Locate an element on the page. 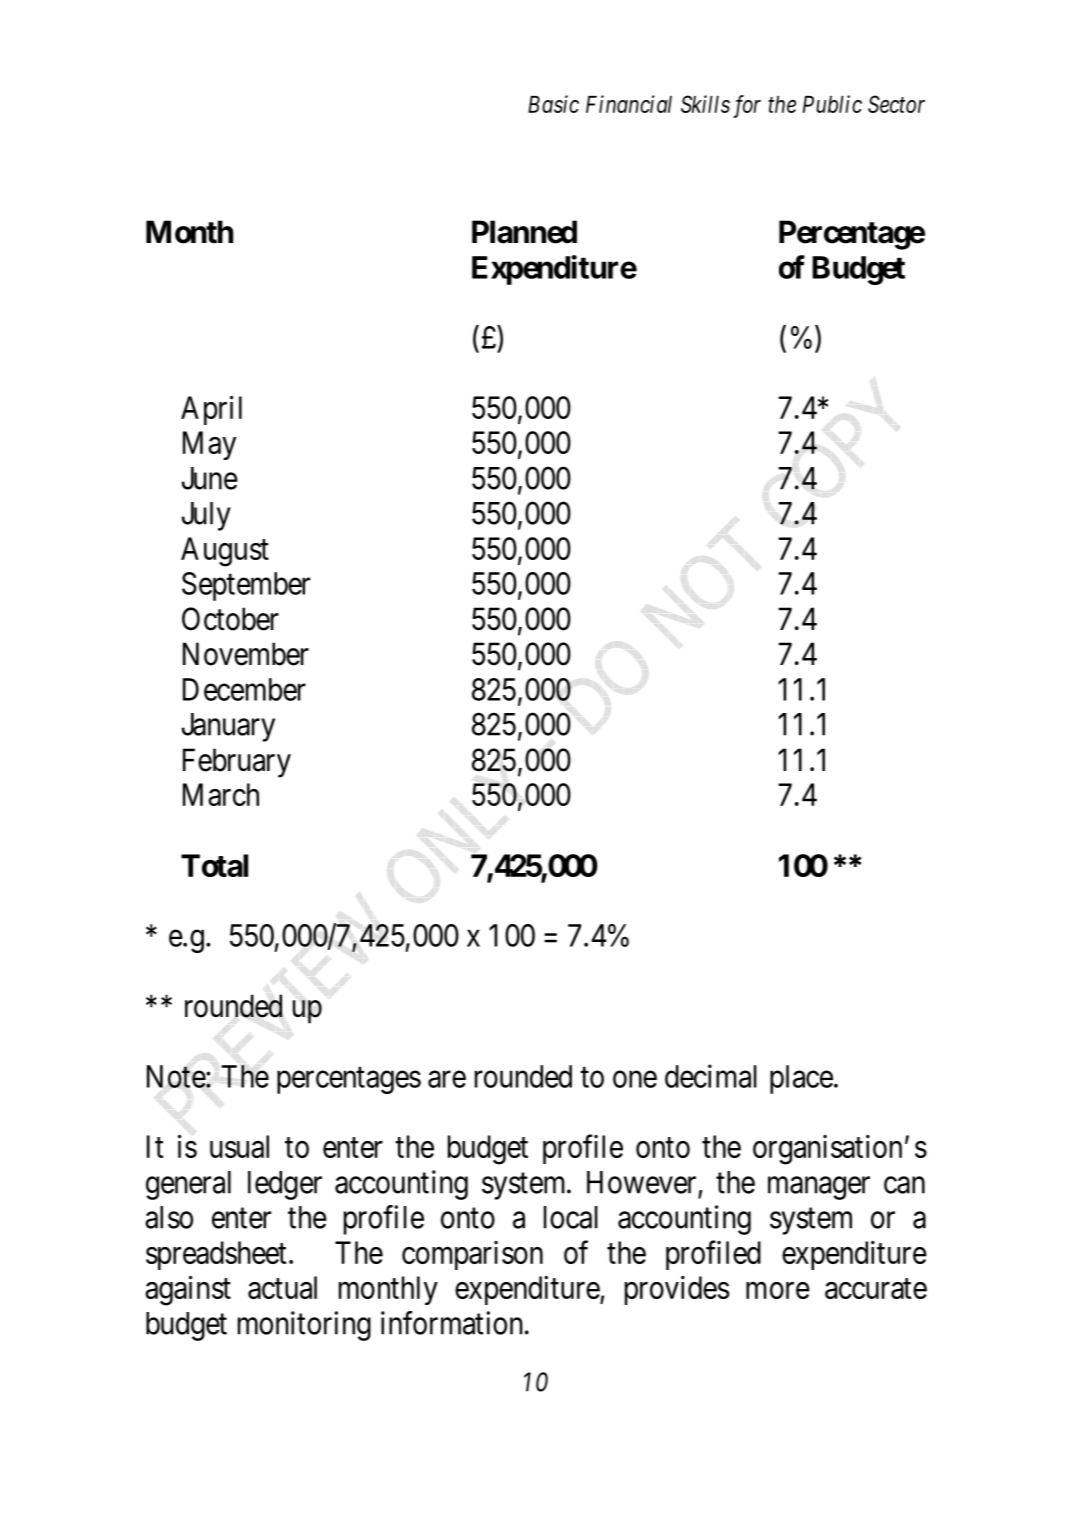  actual is located at coordinates (282, 1287).
